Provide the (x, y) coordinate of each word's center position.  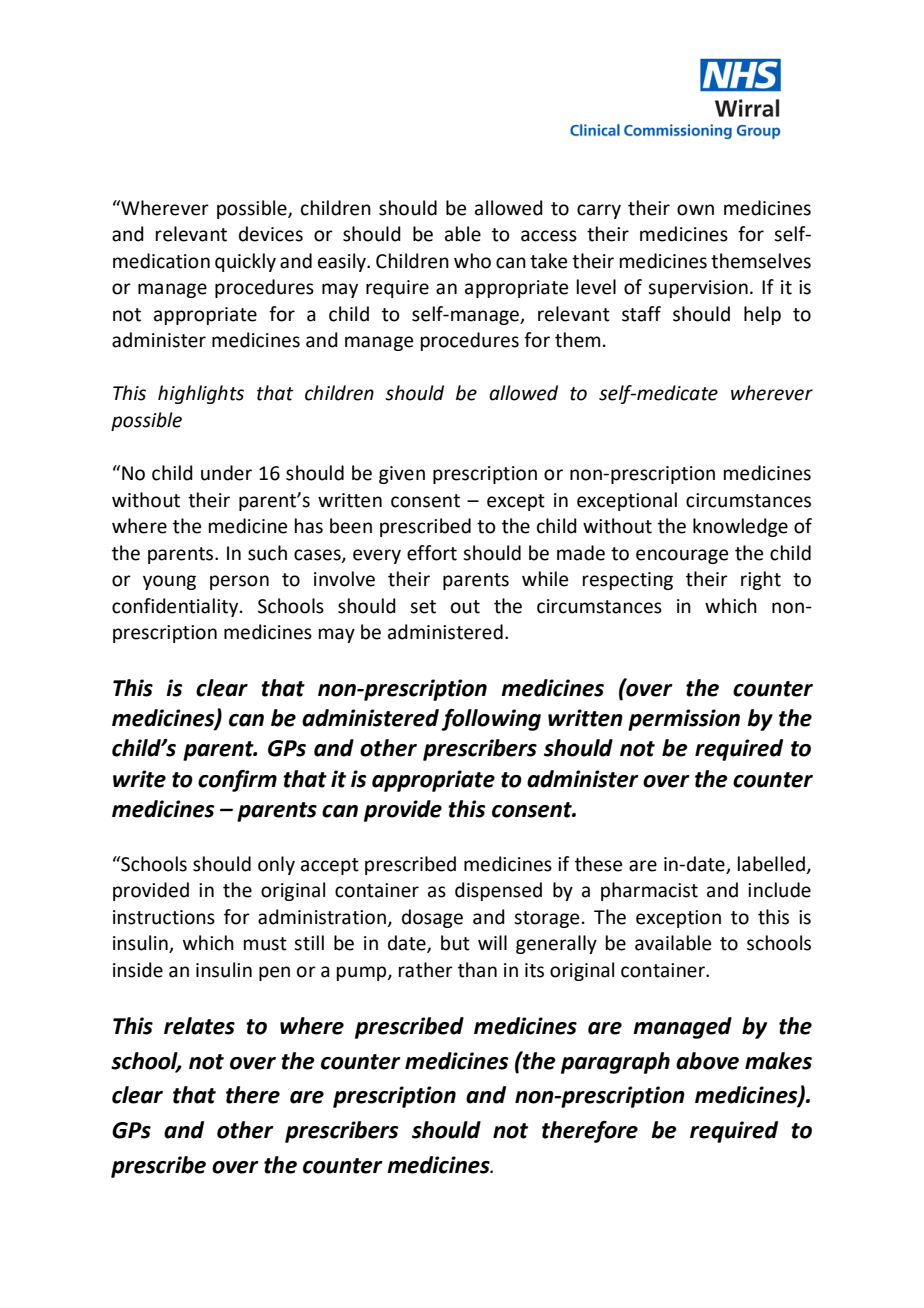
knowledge (740, 527)
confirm (237, 781)
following (491, 720)
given (402, 475)
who (472, 261)
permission (684, 720)
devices (271, 234)
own (695, 210)
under (226, 473)
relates (199, 1026)
